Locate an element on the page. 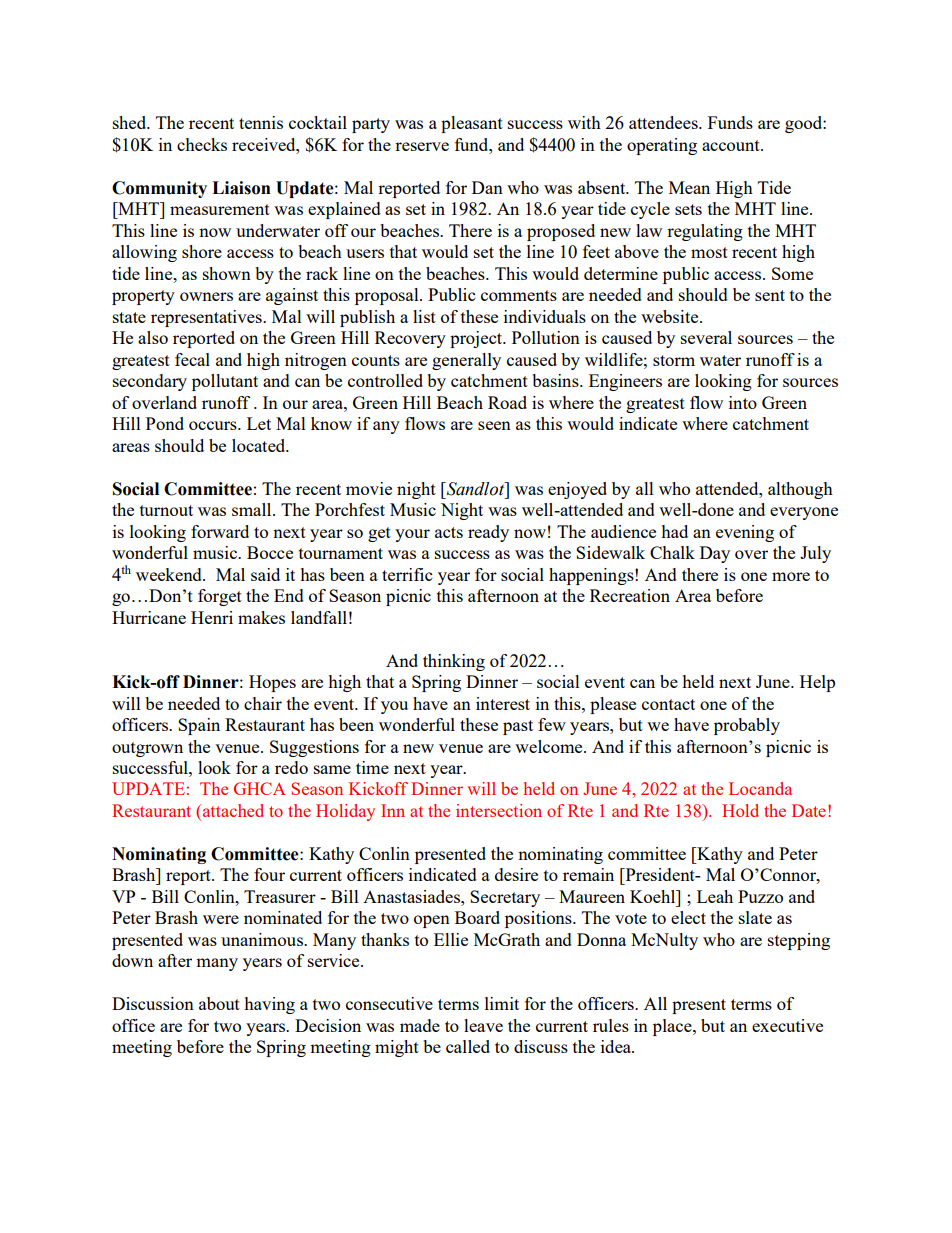 The image size is (952, 1233). Spain is located at coordinates (199, 726).
